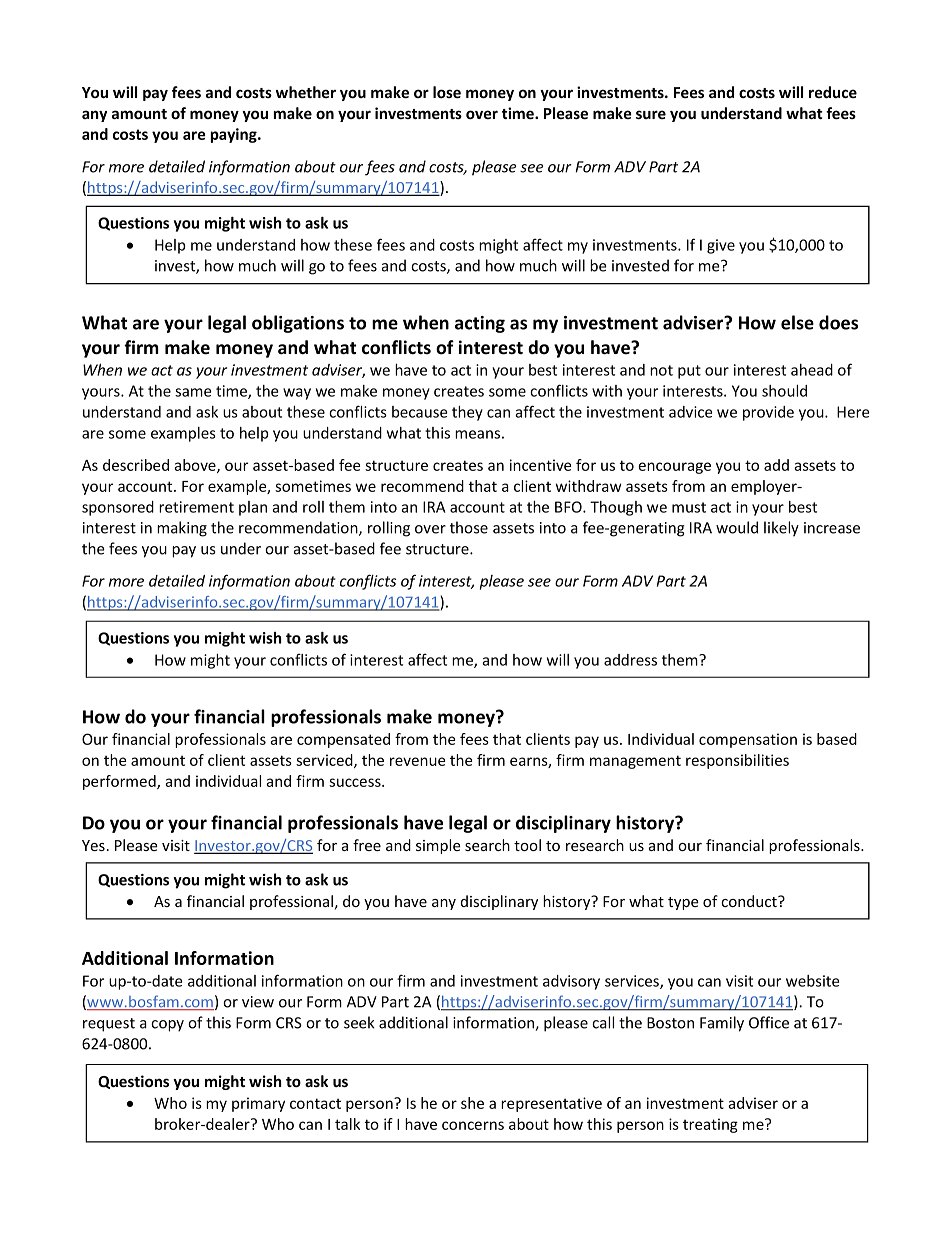  What do you see at coordinates (710, 1125) in the screenshot?
I see `treating` at bounding box center [710, 1125].
